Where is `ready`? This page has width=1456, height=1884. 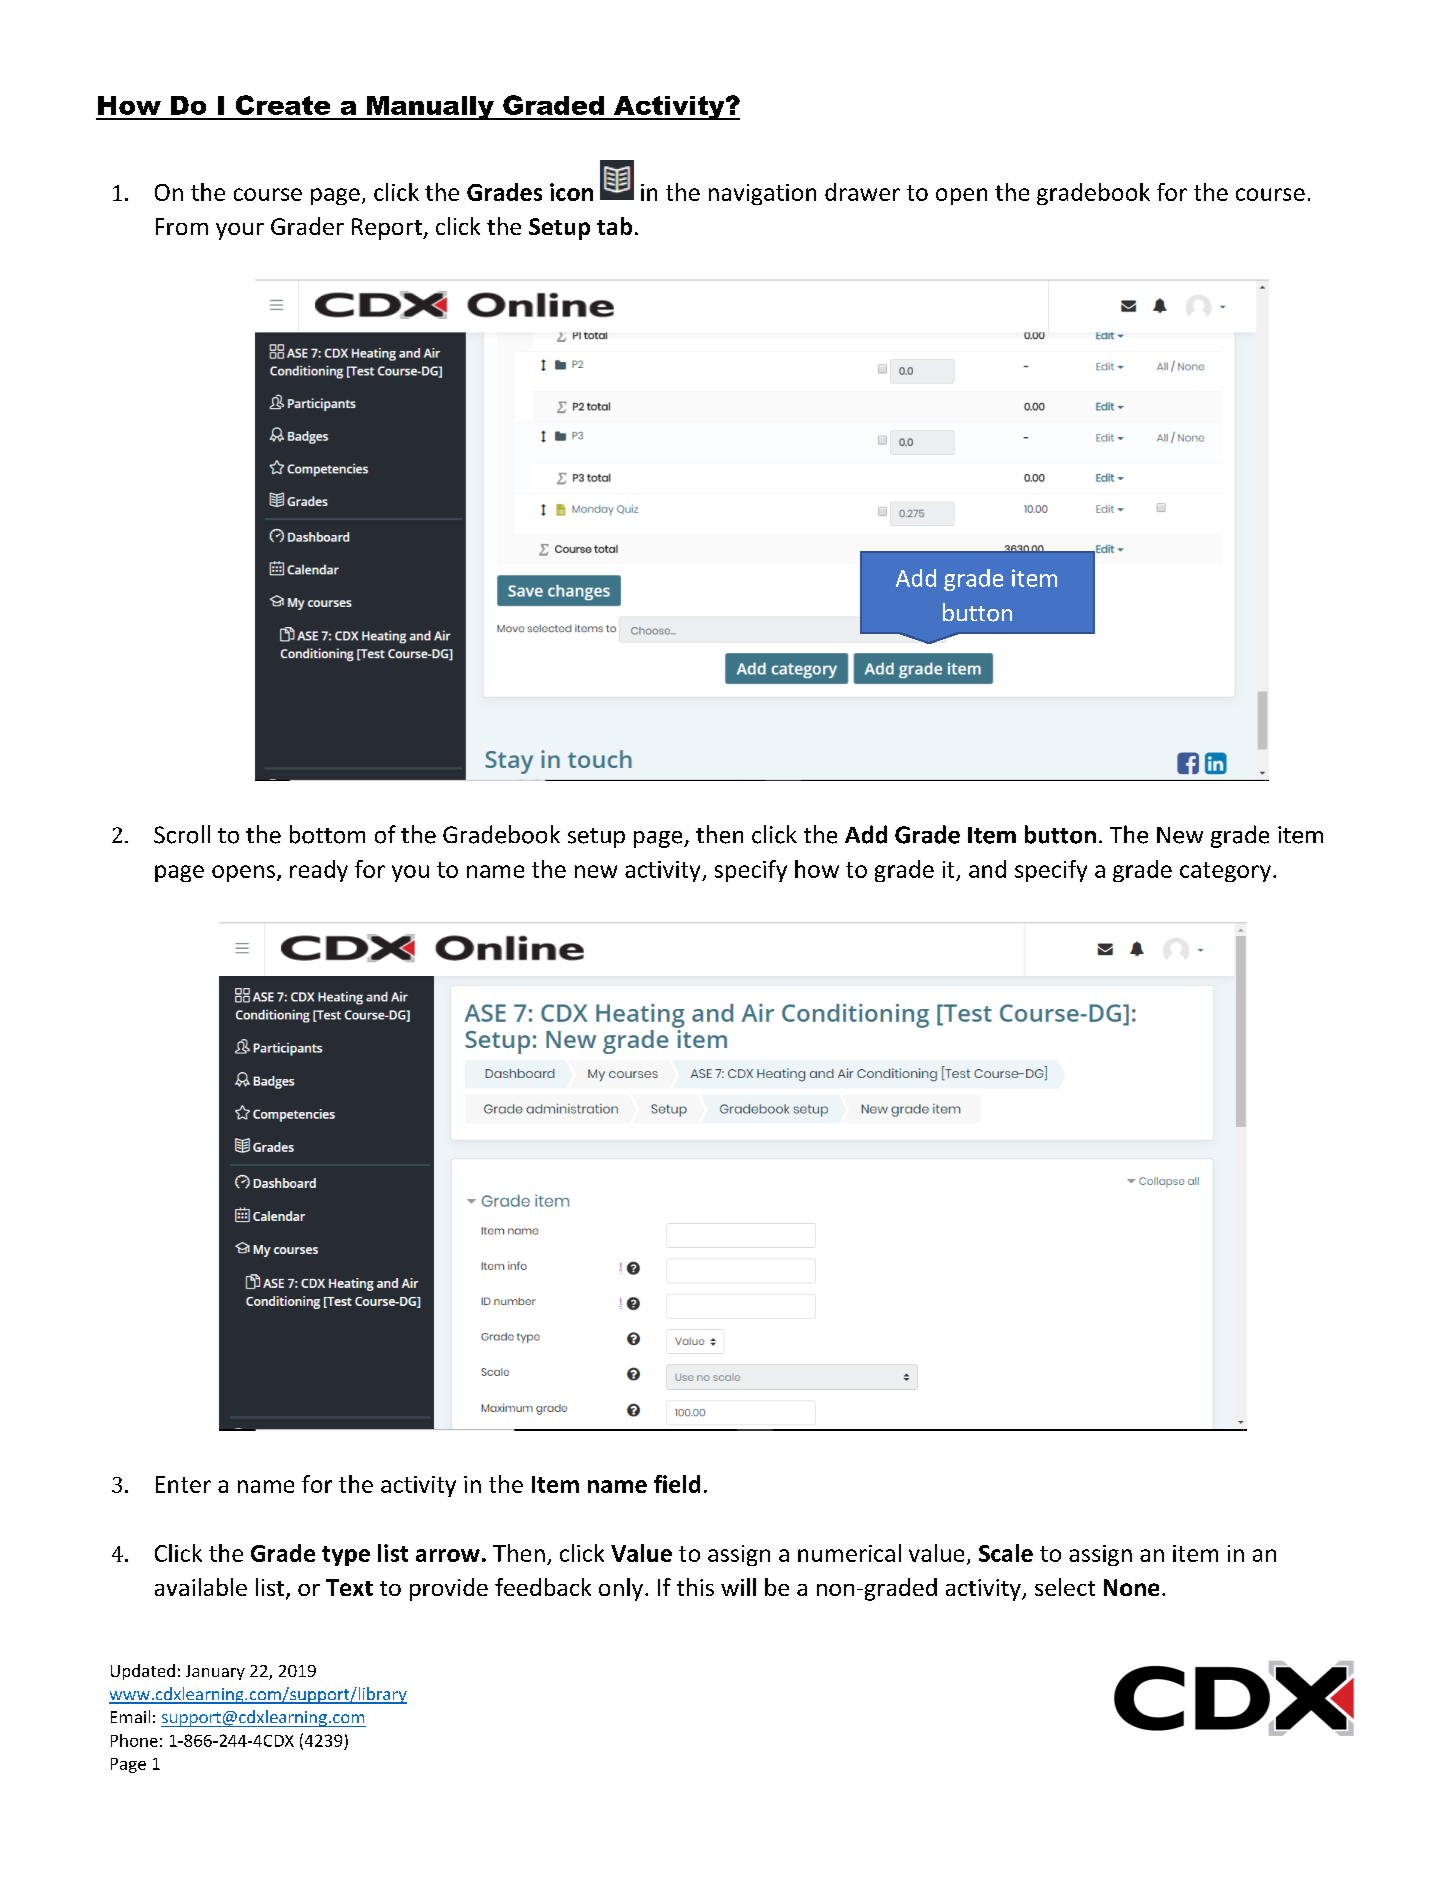 ready is located at coordinates (319, 871).
